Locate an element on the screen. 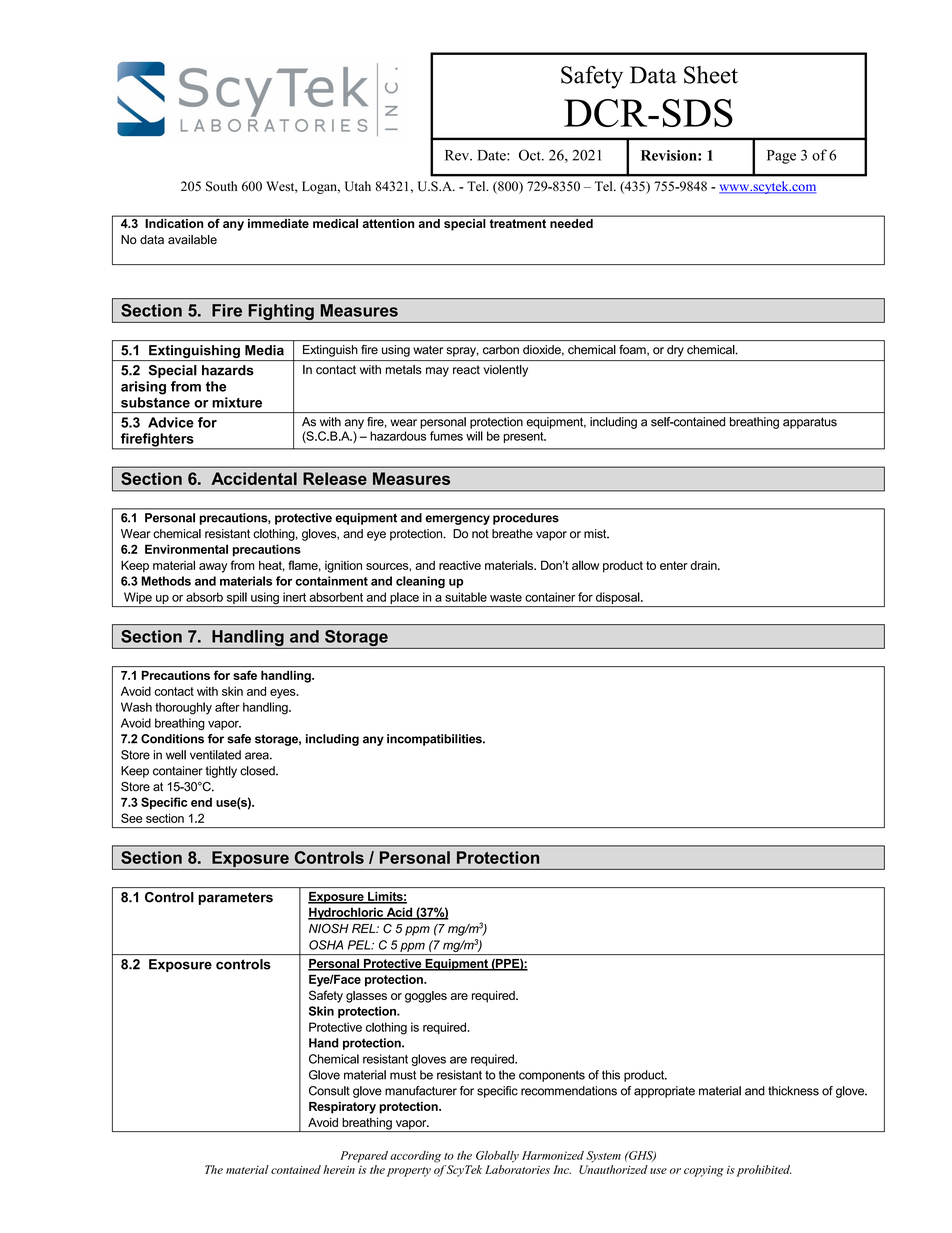 This screenshot has height=1233, width=952. Consult is located at coordinates (329, 1091).
